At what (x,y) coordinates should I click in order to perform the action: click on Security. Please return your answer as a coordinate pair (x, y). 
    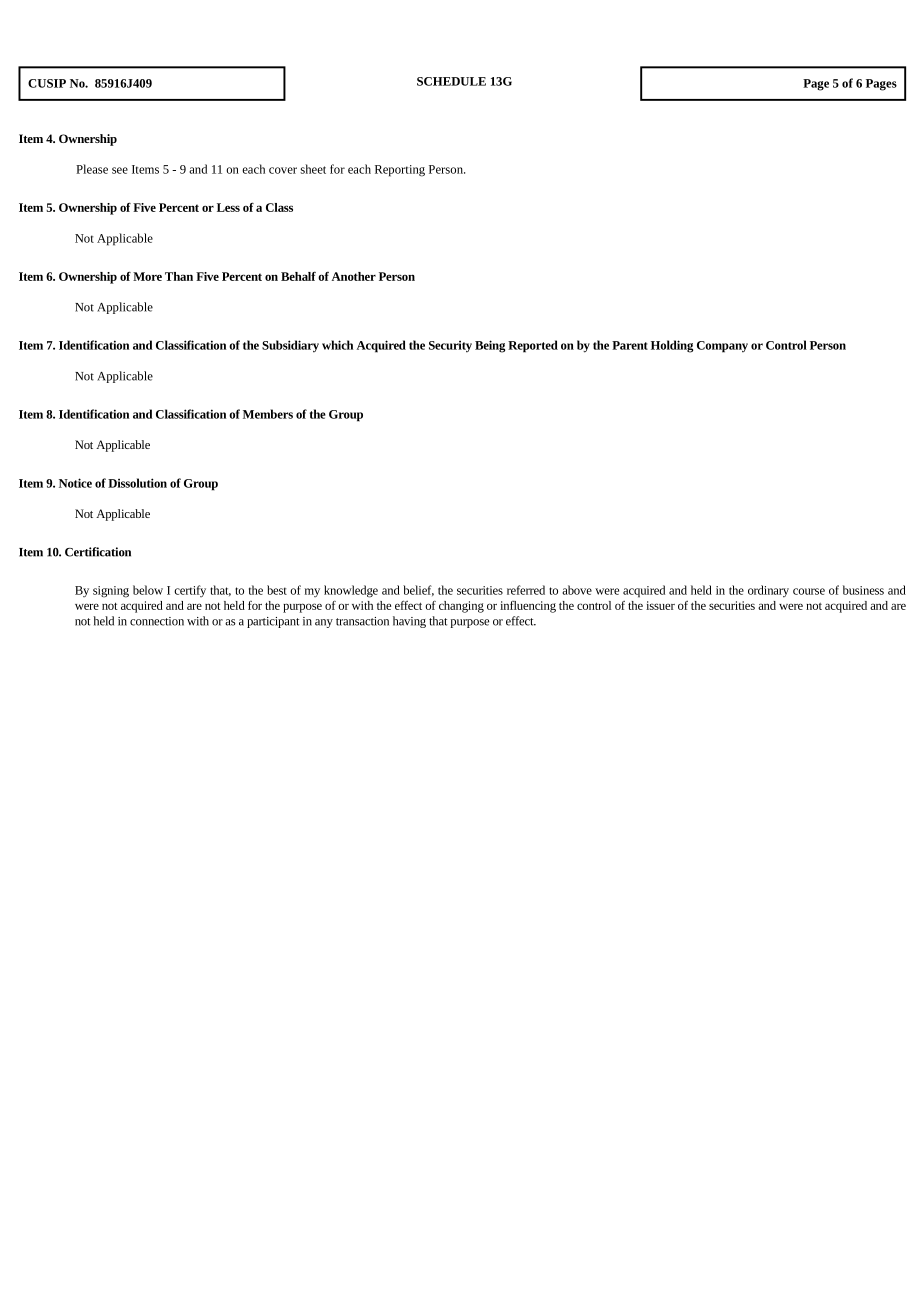
    Looking at the image, I should click on (450, 347).
